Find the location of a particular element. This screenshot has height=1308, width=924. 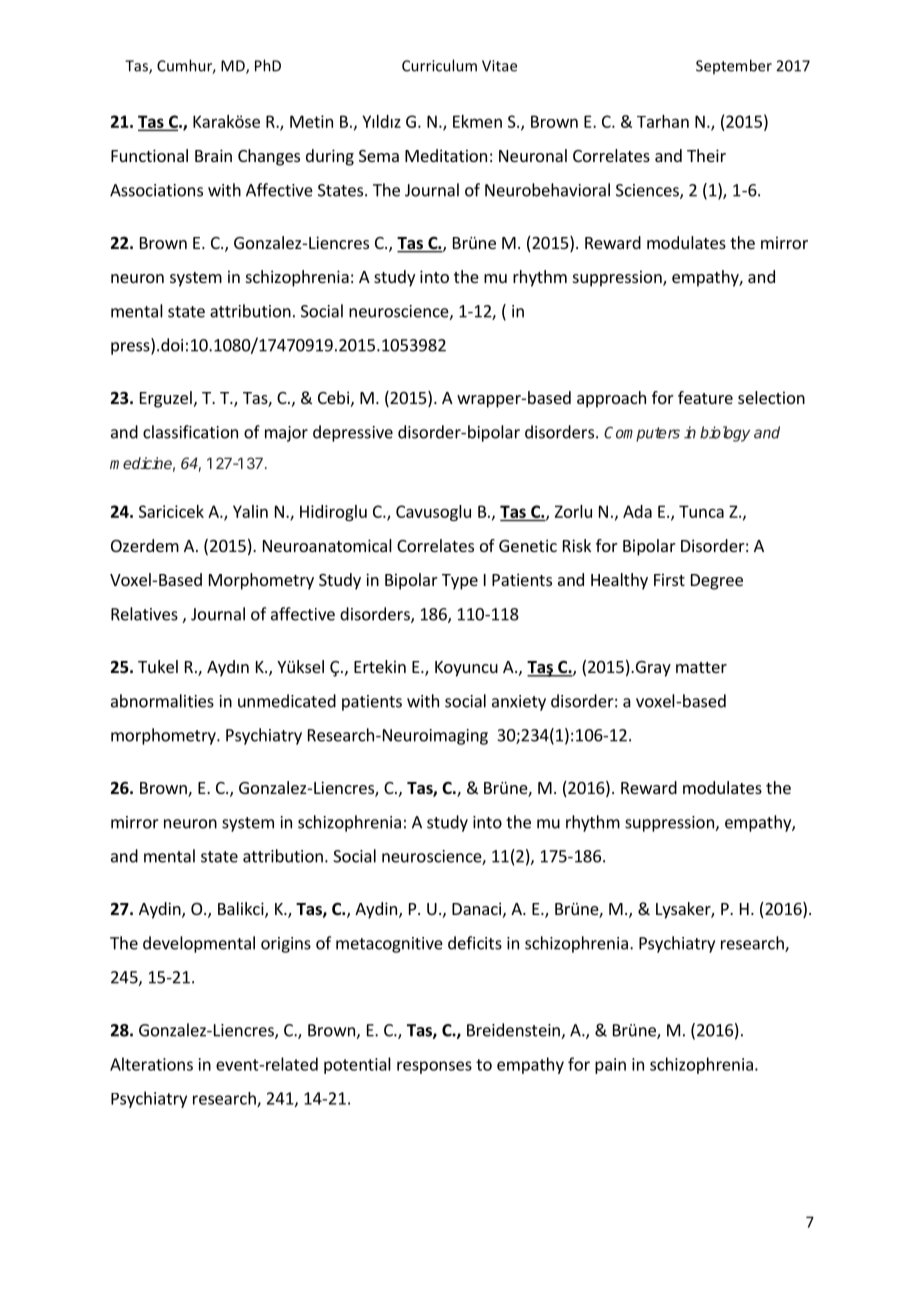

approach is located at coordinates (611, 399).
